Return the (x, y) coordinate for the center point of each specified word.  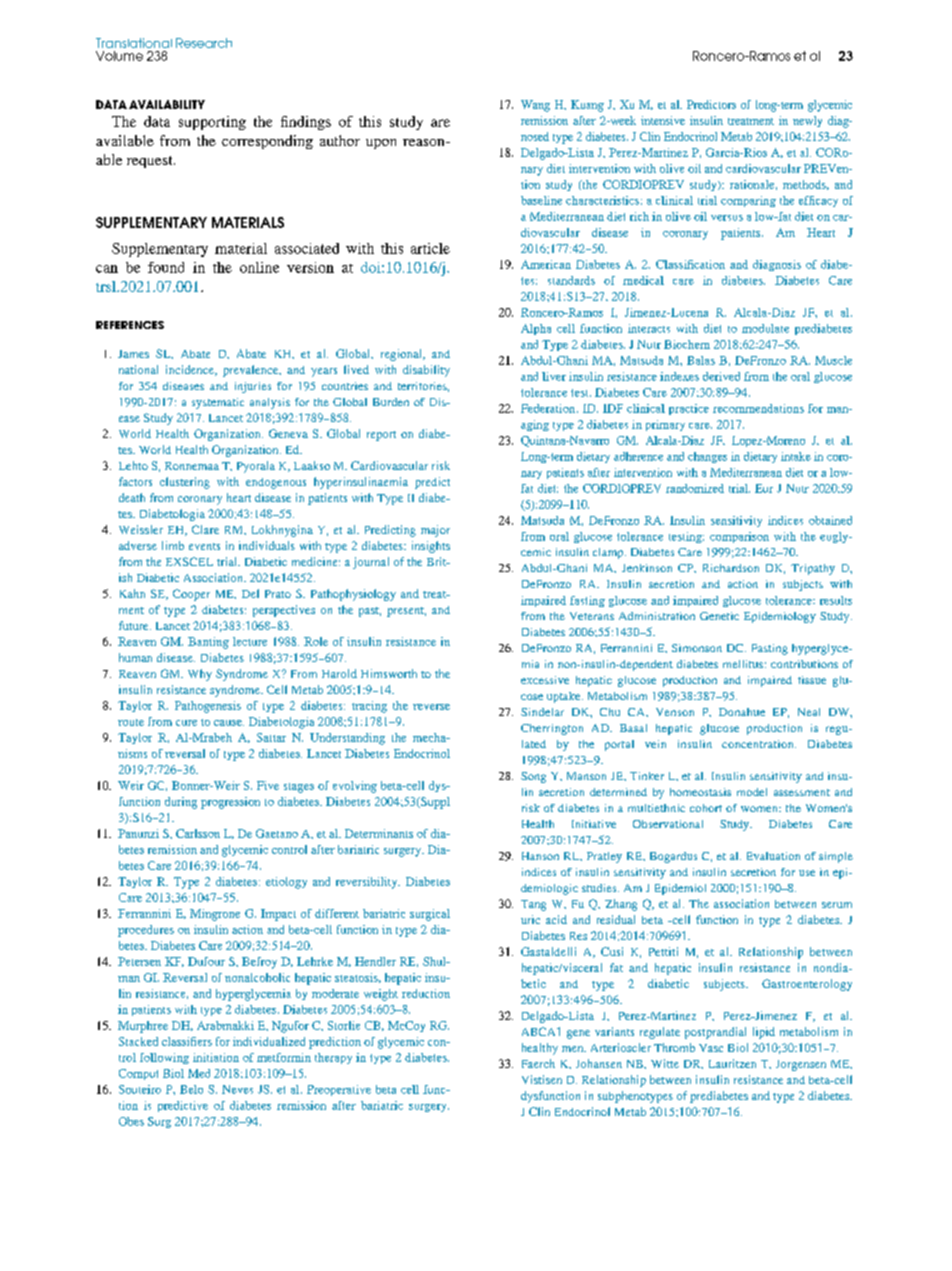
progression (230, 803)
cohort (706, 808)
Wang (535, 106)
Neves (237, 1089)
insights (431, 547)
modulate (765, 328)
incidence (191, 370)
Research (204, 43)
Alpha (536, 329)
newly (807, 121)
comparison (739, 537)
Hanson (540, 856)
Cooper (191, 595)
